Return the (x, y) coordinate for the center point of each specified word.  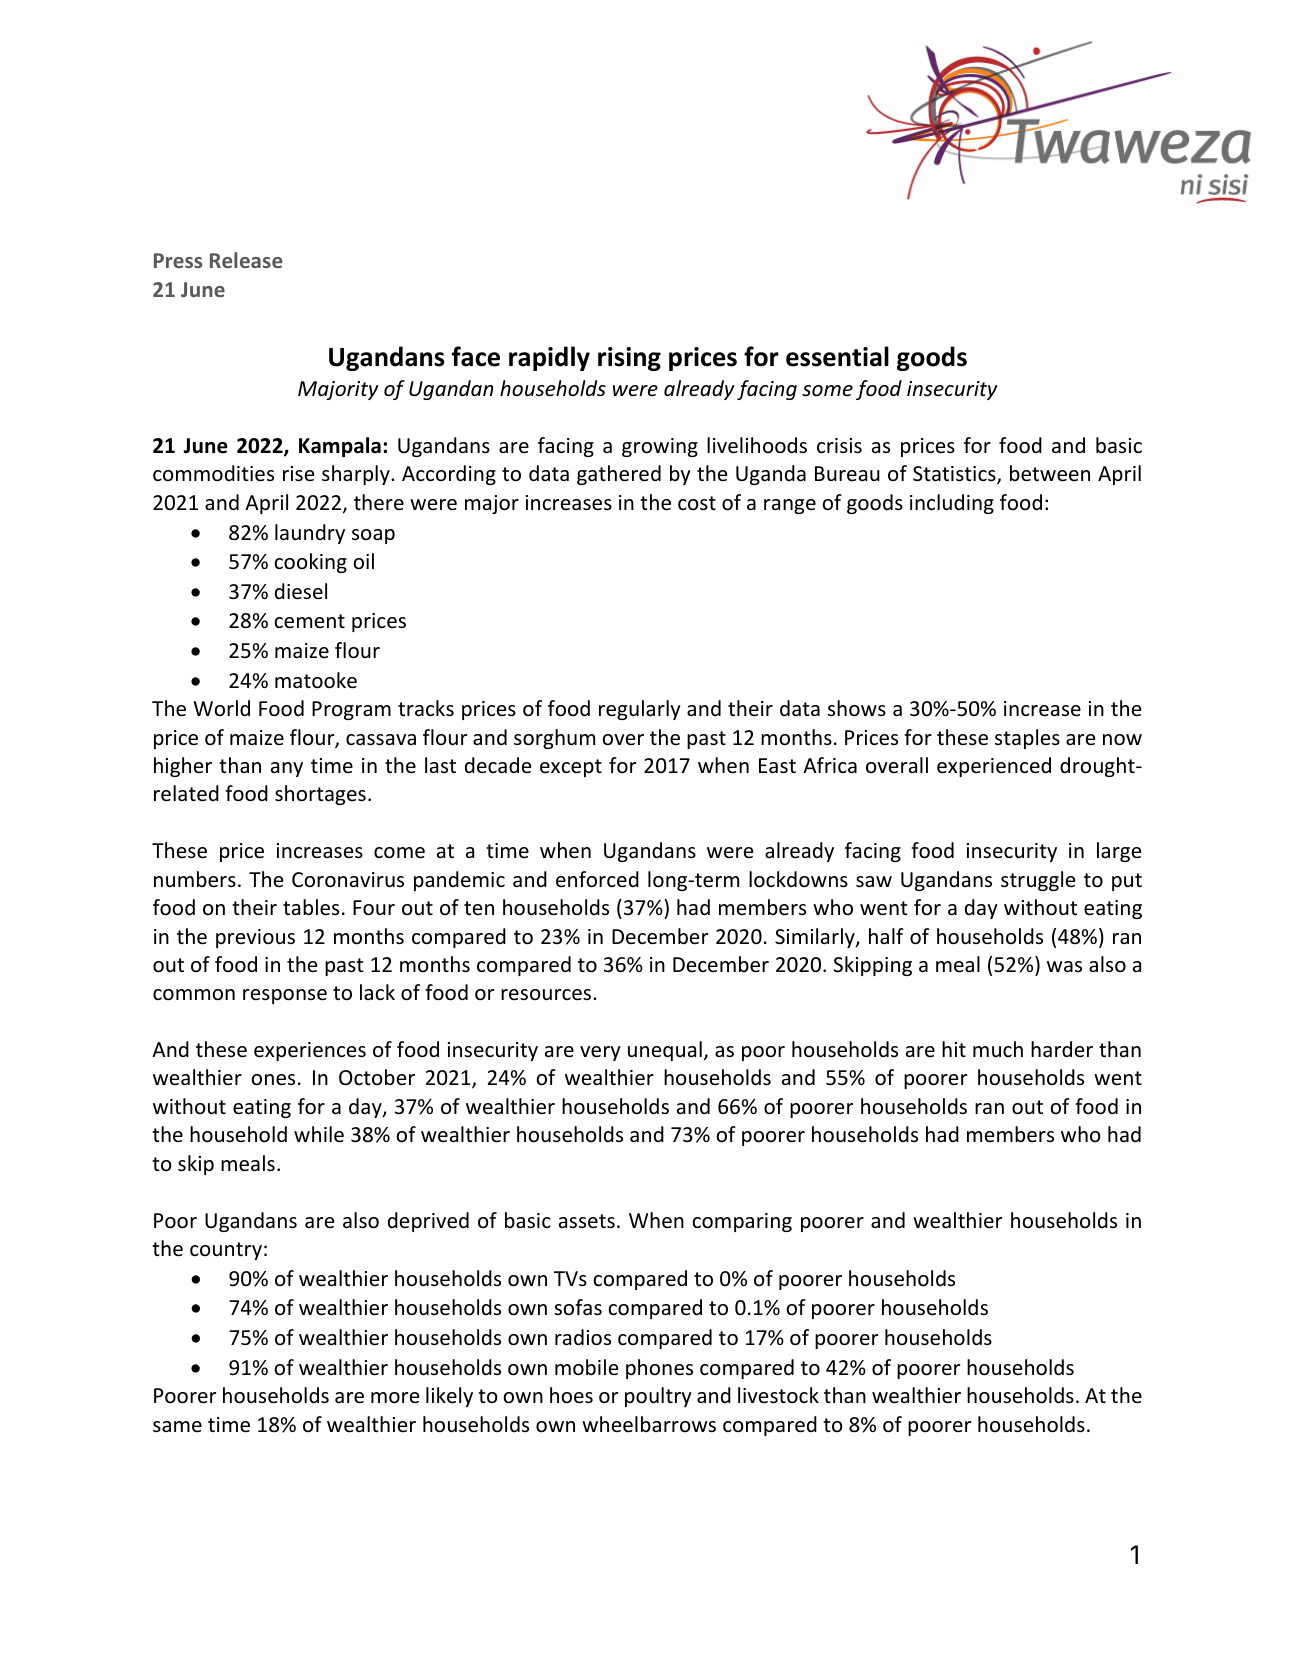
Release (246, 260)
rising (629, 359)
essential (837, 356)
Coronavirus (348, 880)
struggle (1038, 881)
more (395, 1398)
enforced (597, 879)
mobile (586, 1367)
